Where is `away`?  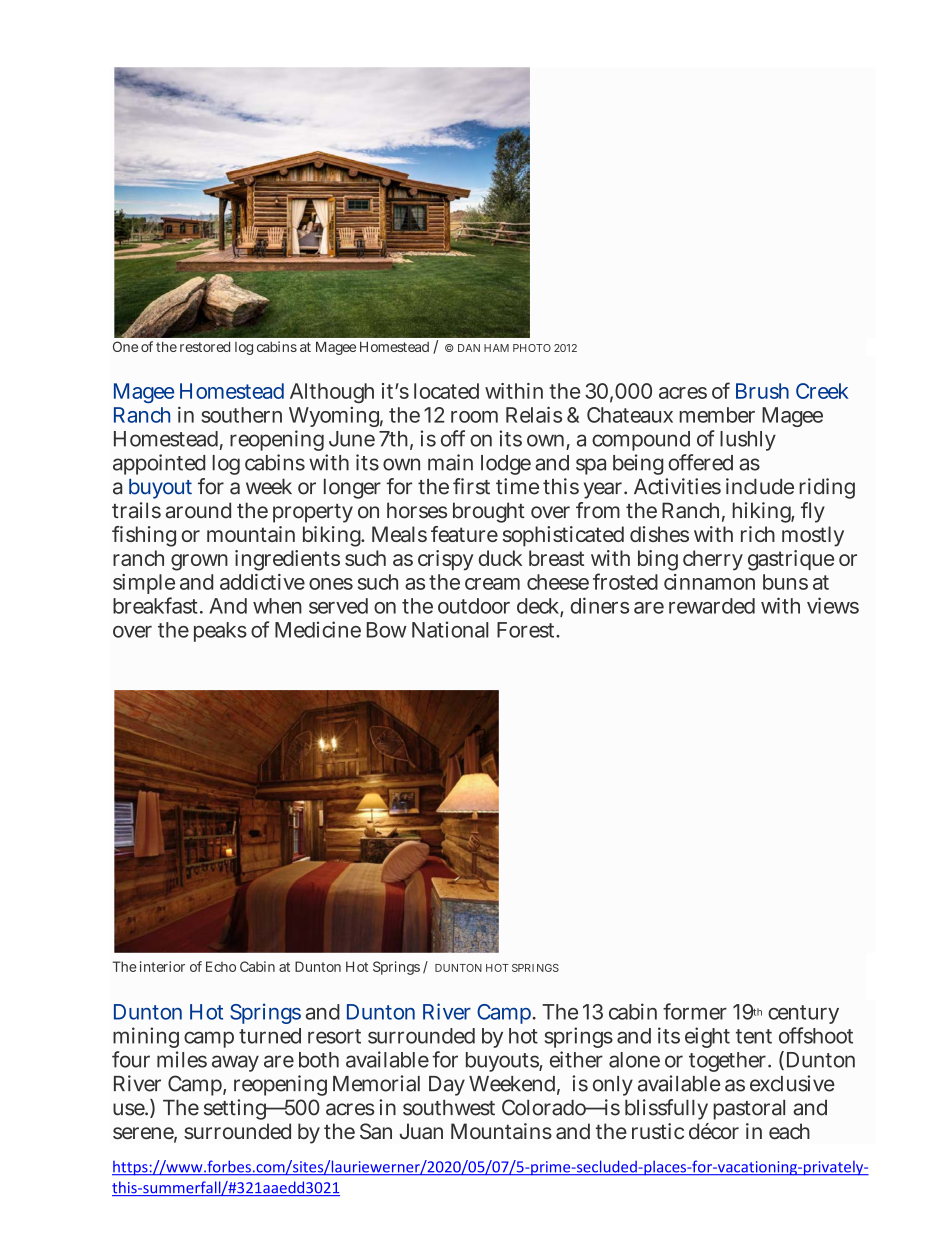
away is located at coordinates (235, 1063).
